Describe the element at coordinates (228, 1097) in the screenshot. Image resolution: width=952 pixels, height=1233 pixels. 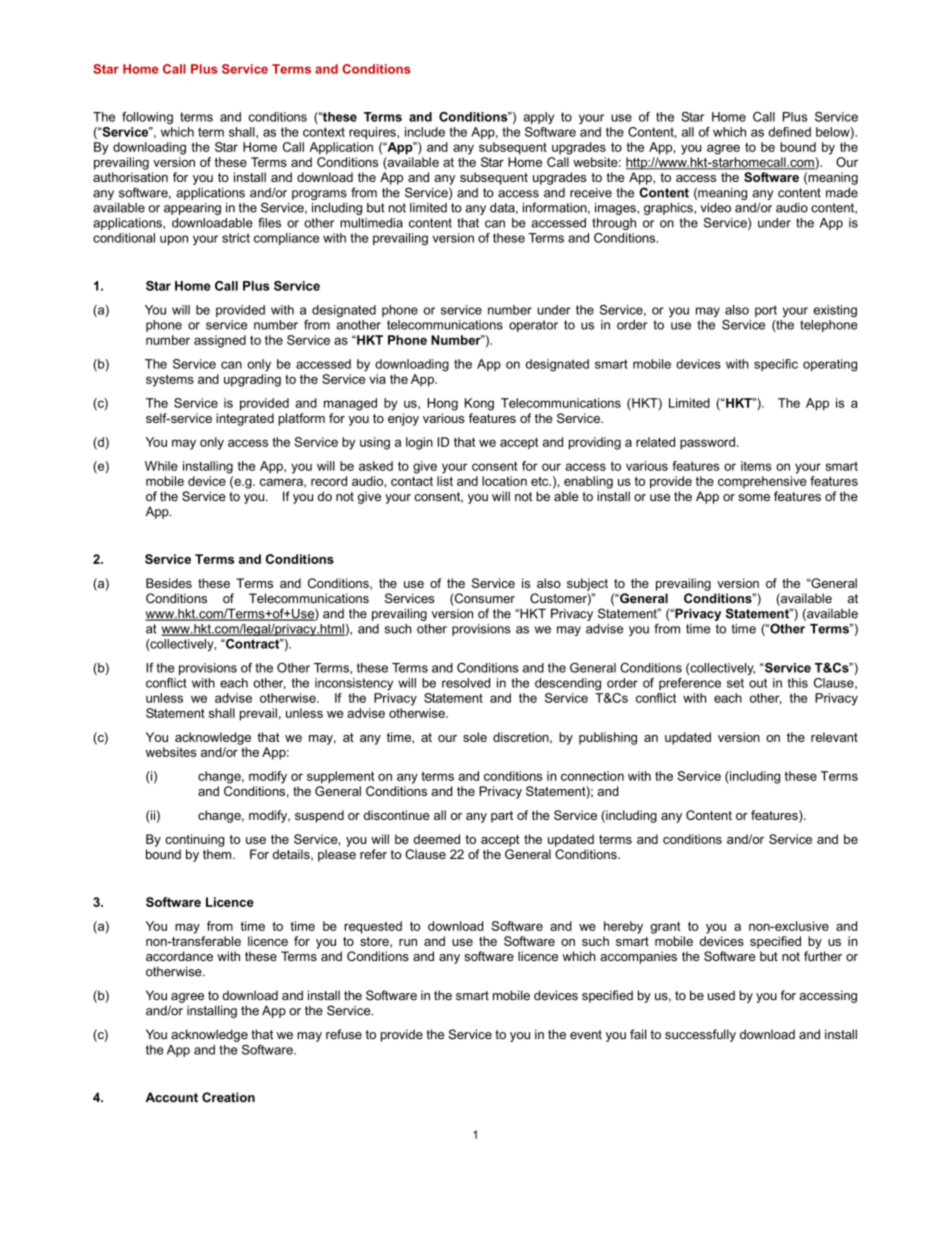
I see `Creation` at that location.
